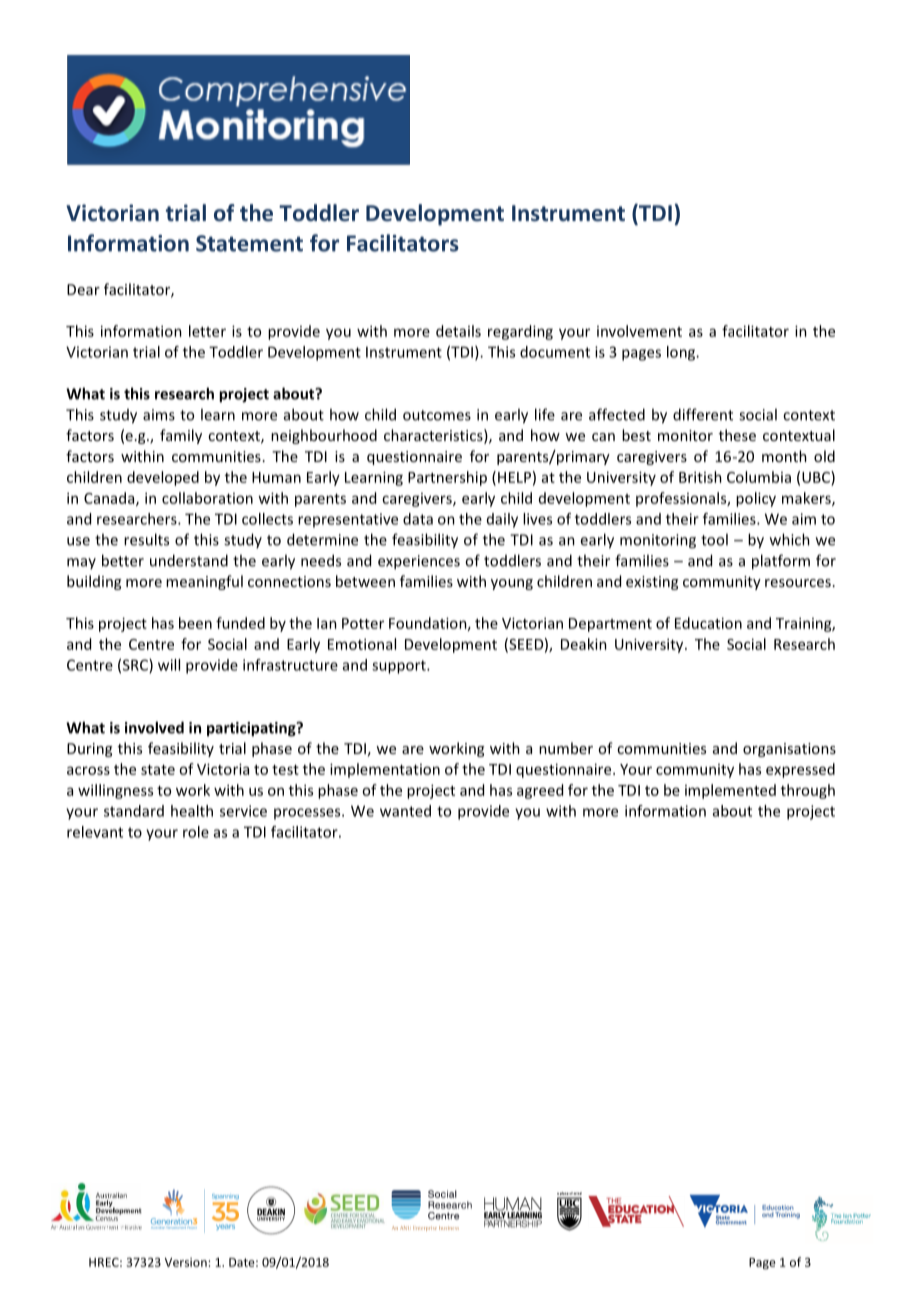 This screenshot has height=1308, width=924. Describe the element at coordinates (682, 353) in the screenshot. I see `long` at that location.
